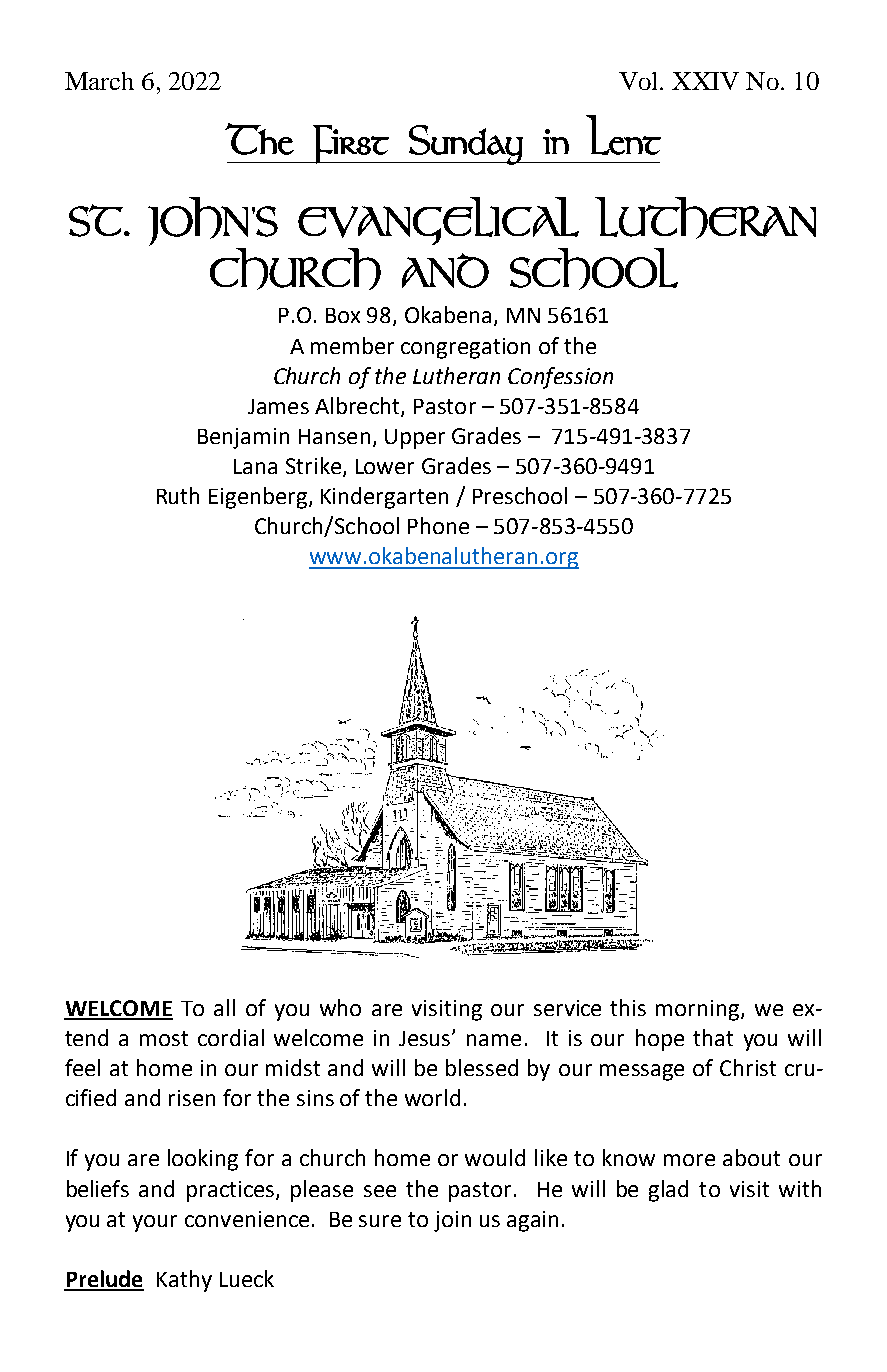  Describe the element at coordinates (705, 81) in the image. I see `XXIV` at that location.
